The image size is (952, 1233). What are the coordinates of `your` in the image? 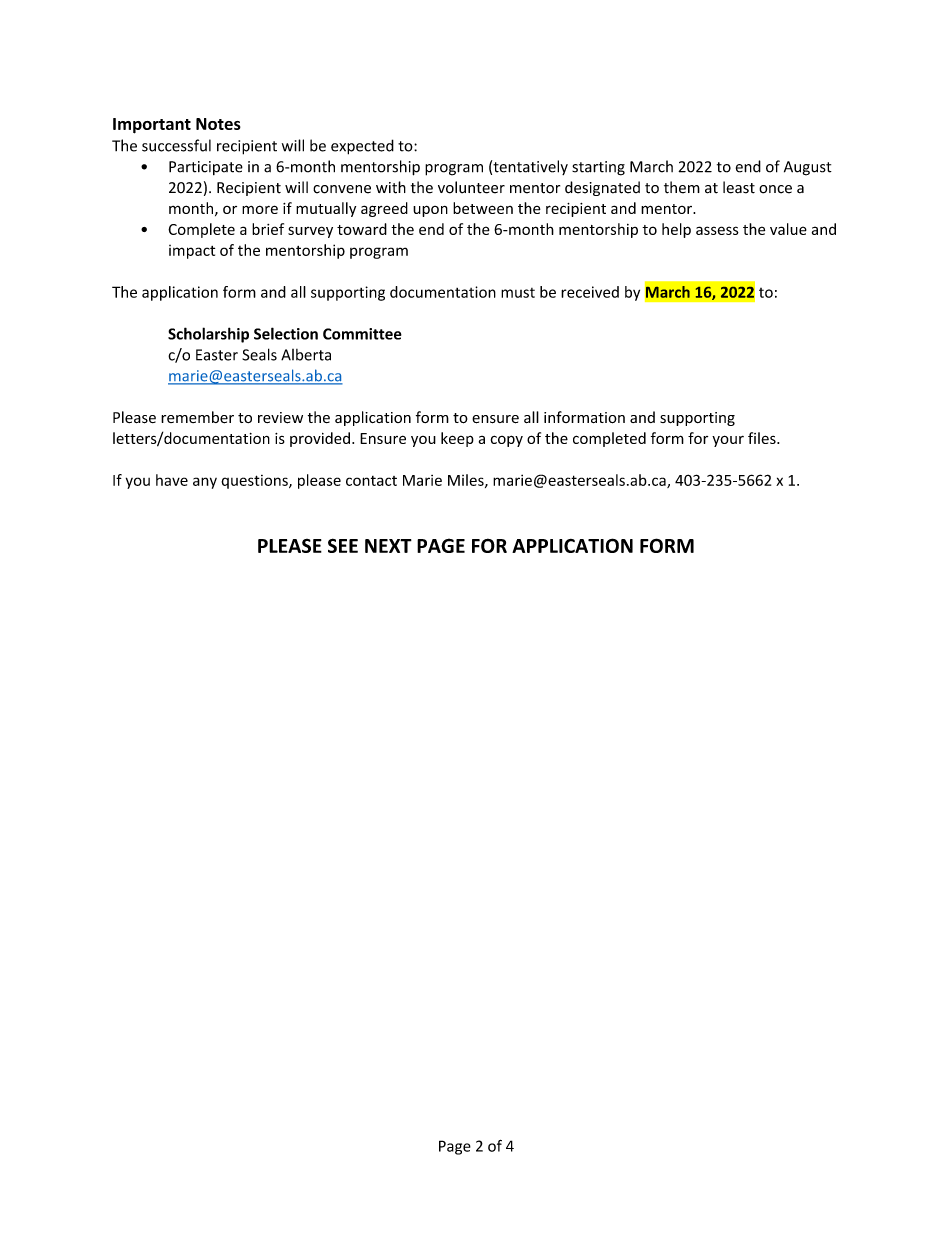 It's located at (728, 441).
